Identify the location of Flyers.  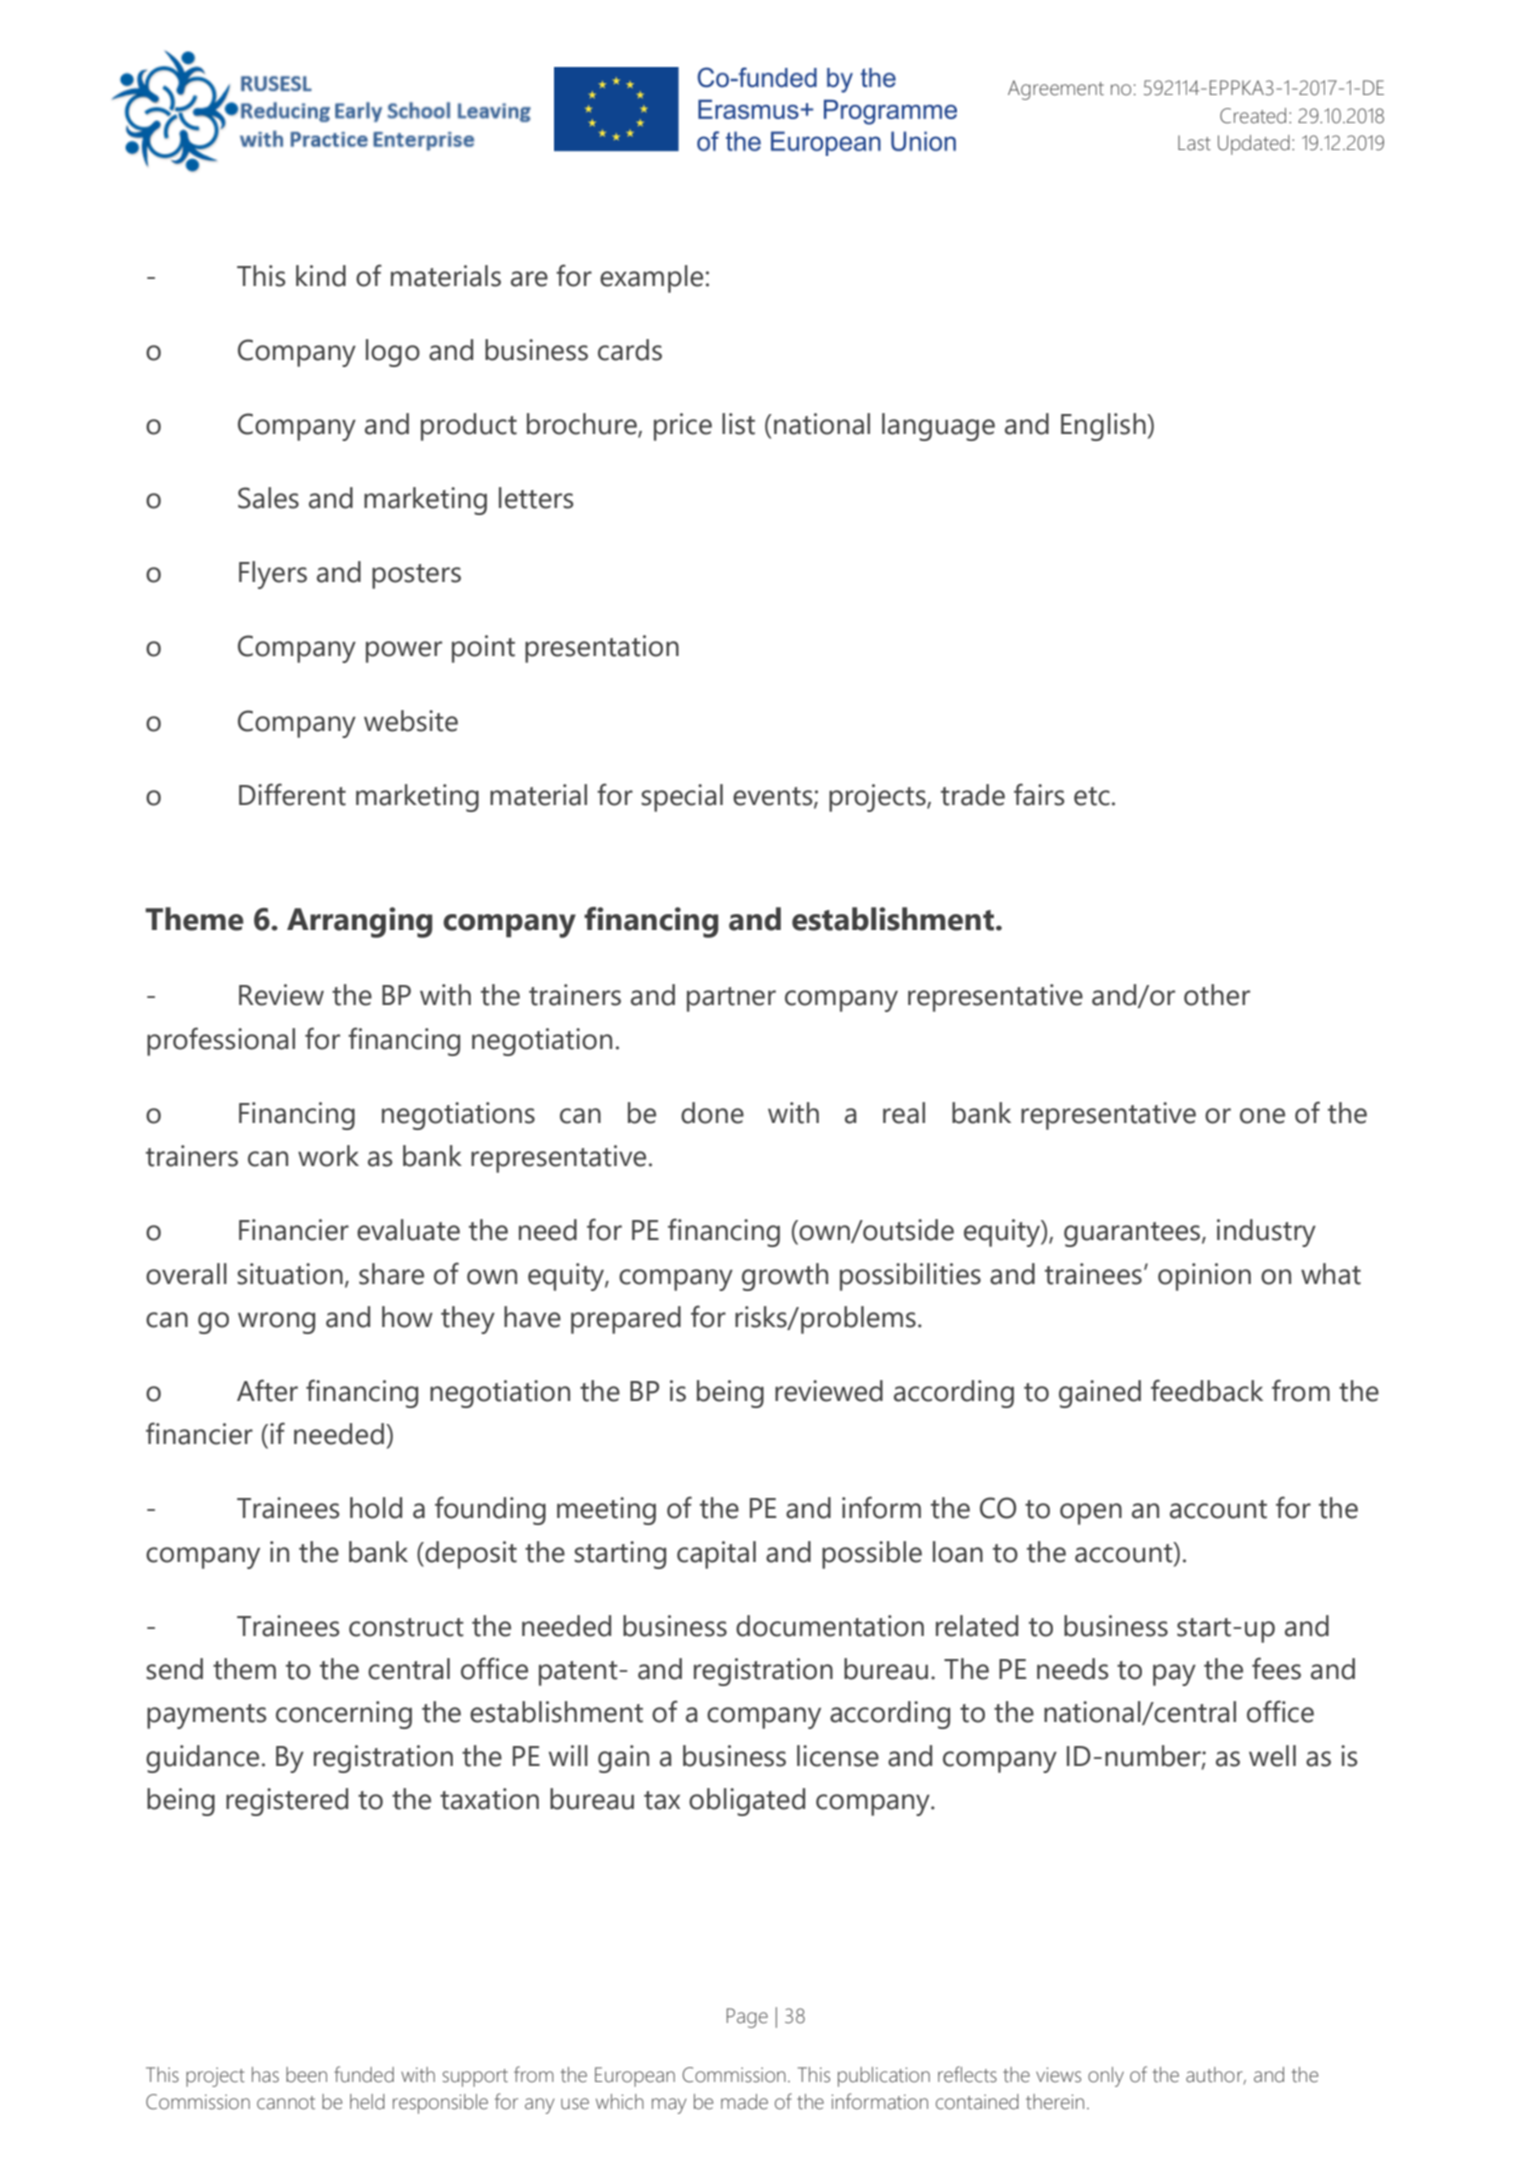
(273, 575).
